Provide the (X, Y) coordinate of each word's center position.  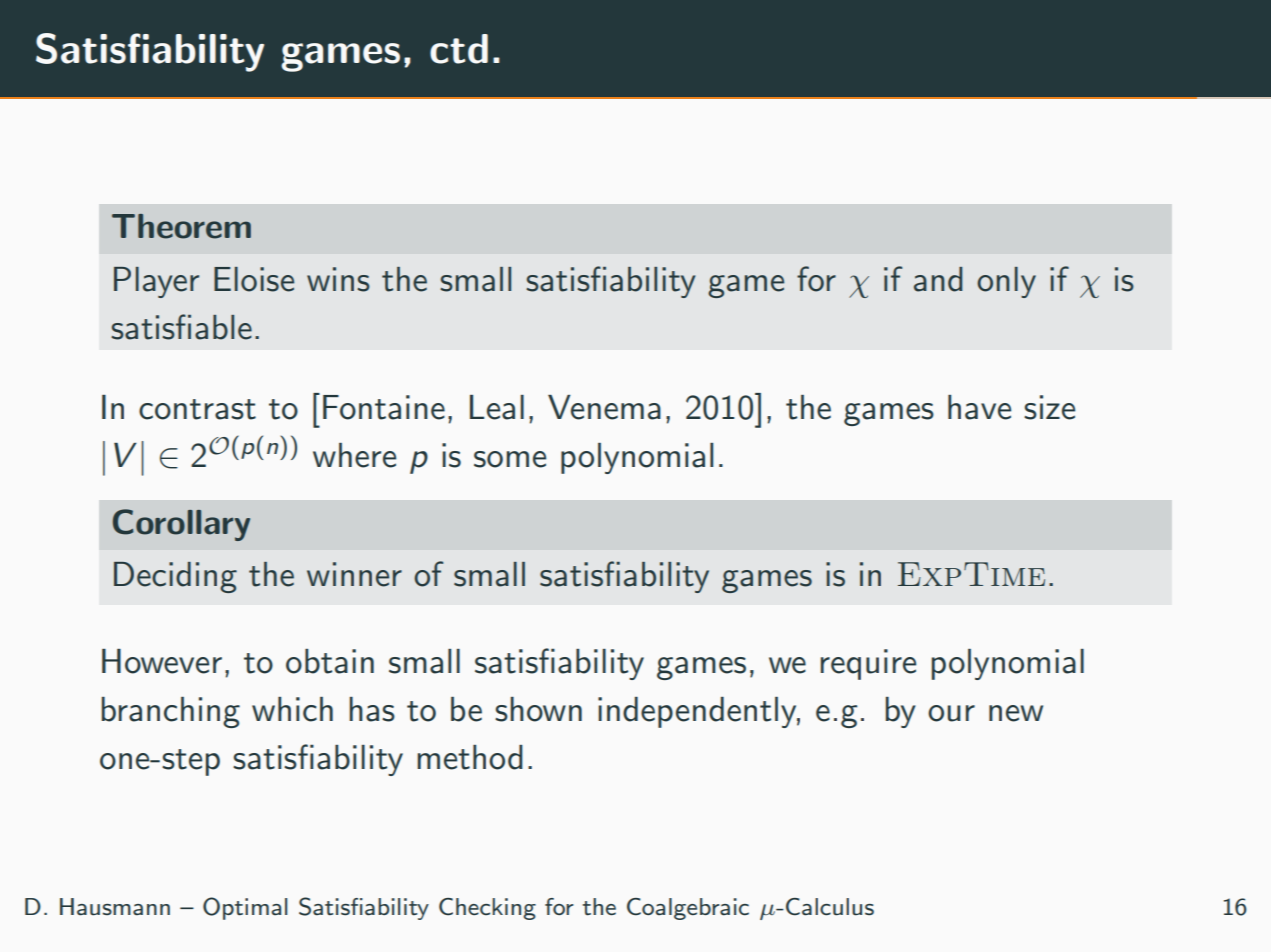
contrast (197, 409)
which (292, 709)
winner (354, 574)
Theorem (181, 226)
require (868, 664)
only (1006, 282)
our (951, 713)
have (979, 407)
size (1049, 407)
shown (538, 709)
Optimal (245, 908)
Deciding (175, 577)
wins (338, 279)
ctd (459, 49)
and (938, 279)
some (510, 459)
